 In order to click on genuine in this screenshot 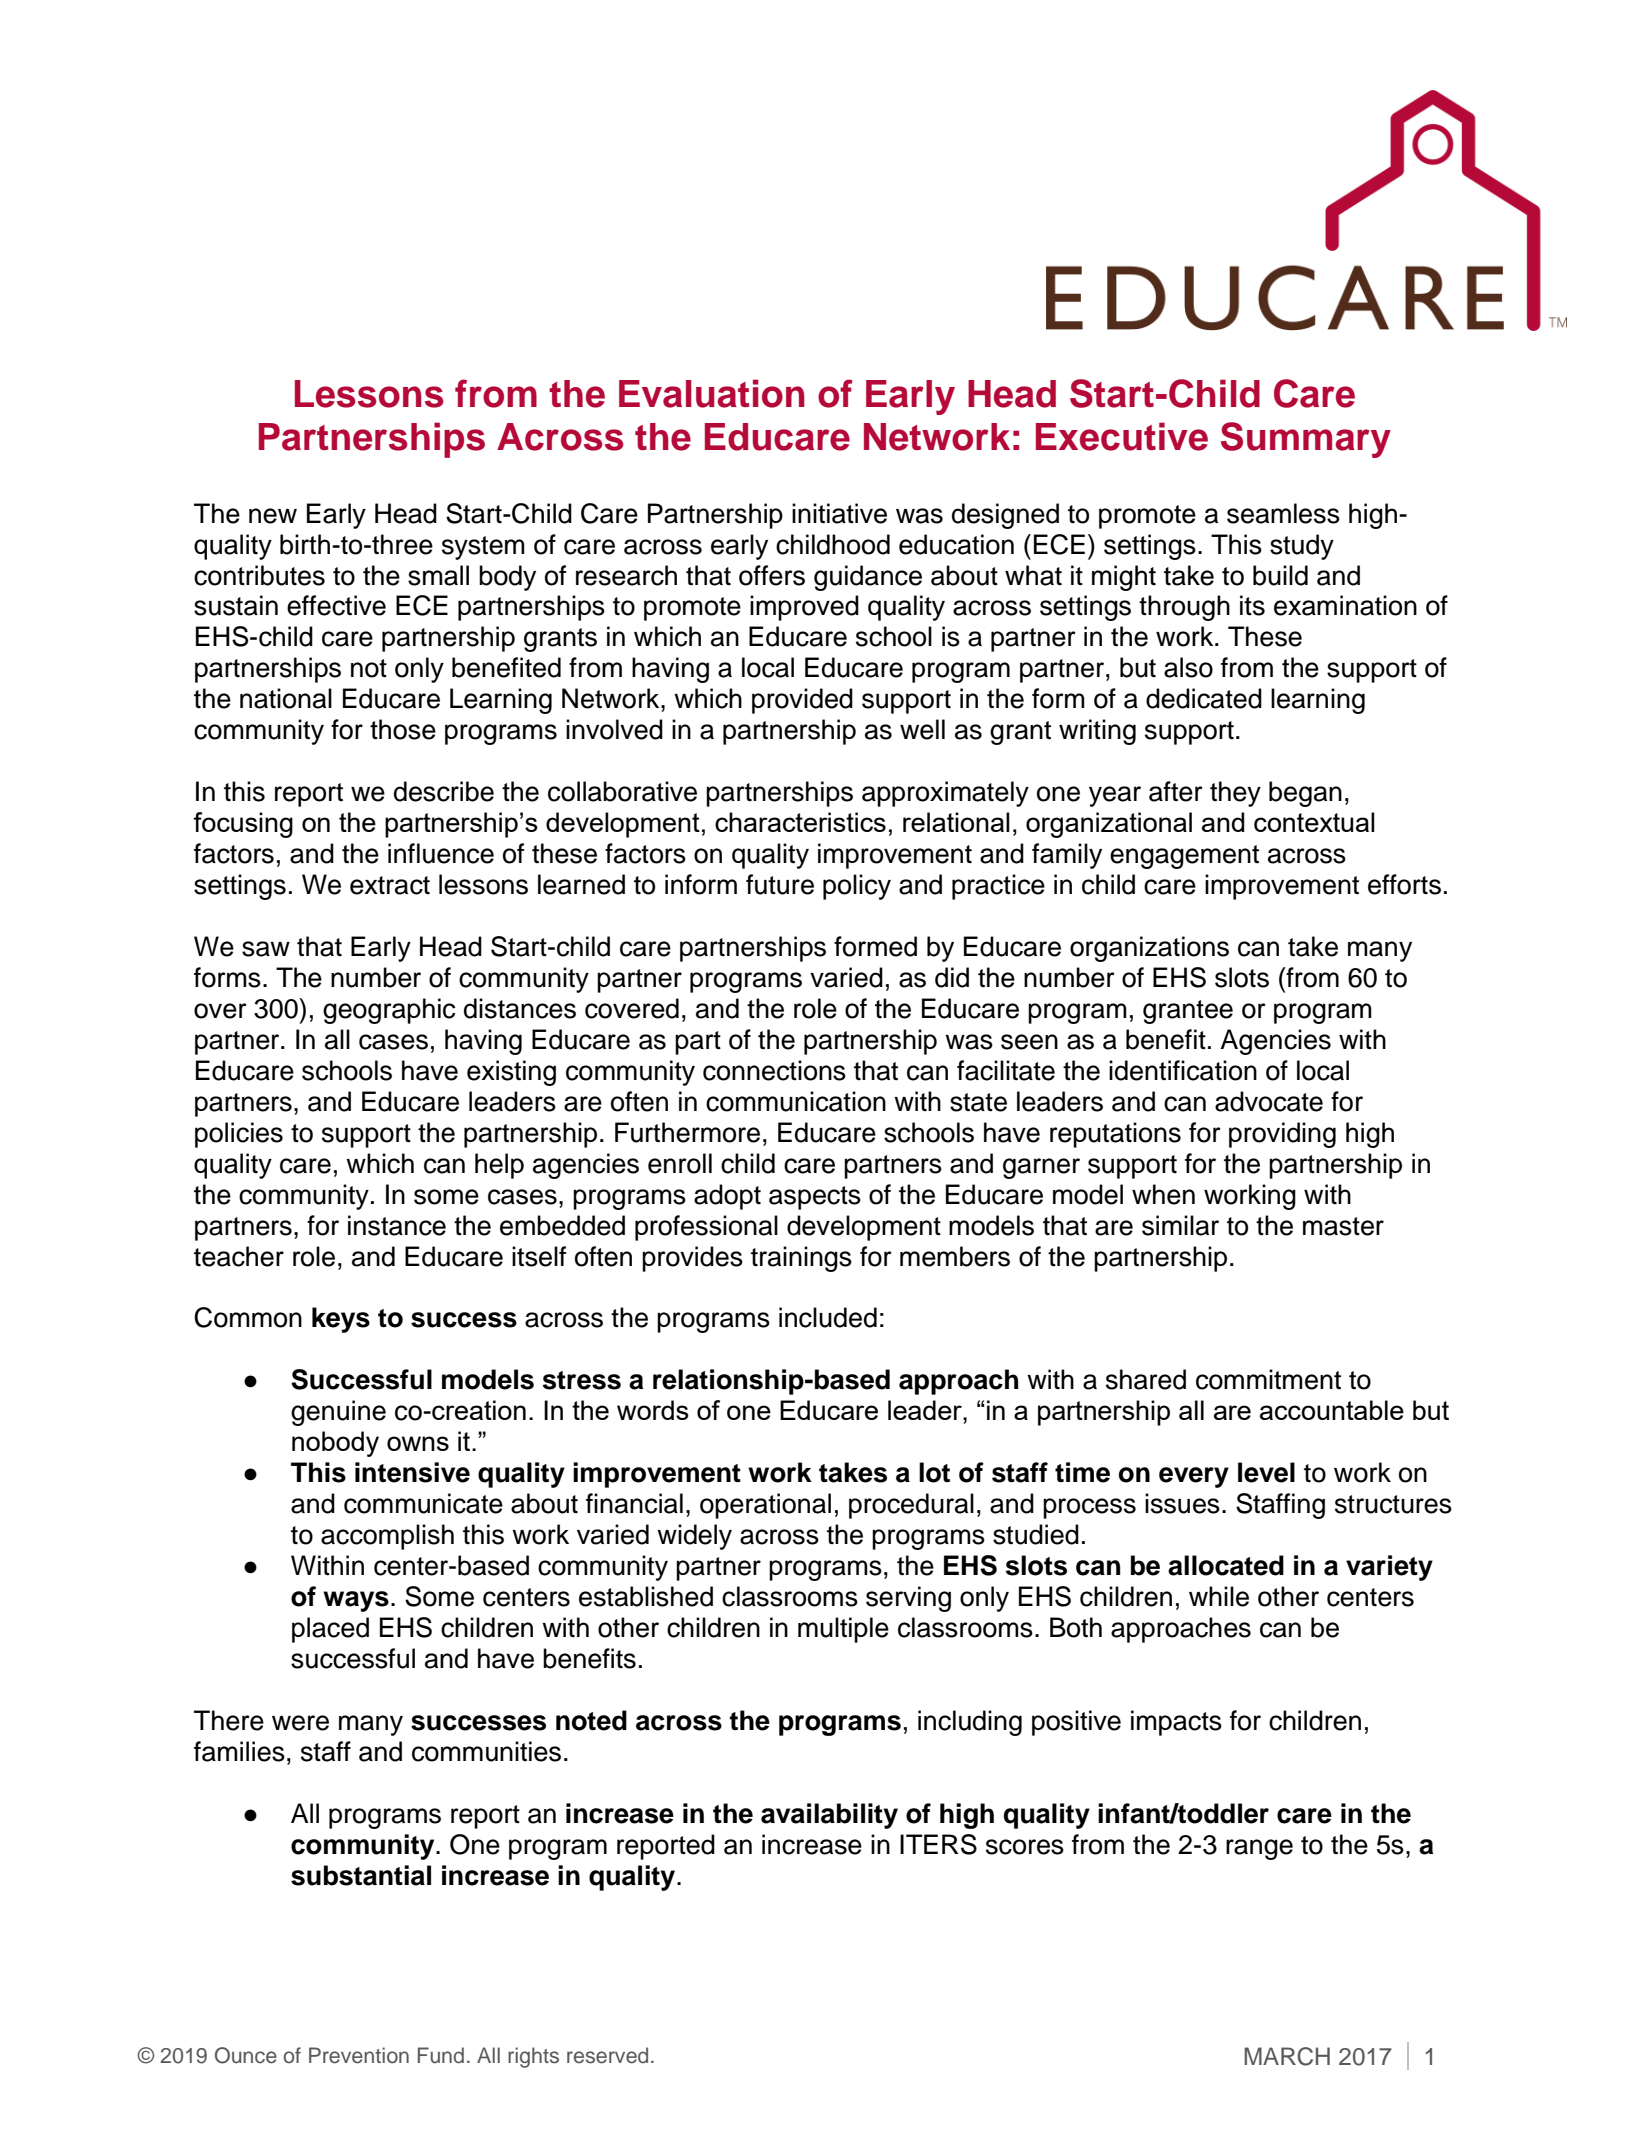, I will do `click(338, 1413)`.
